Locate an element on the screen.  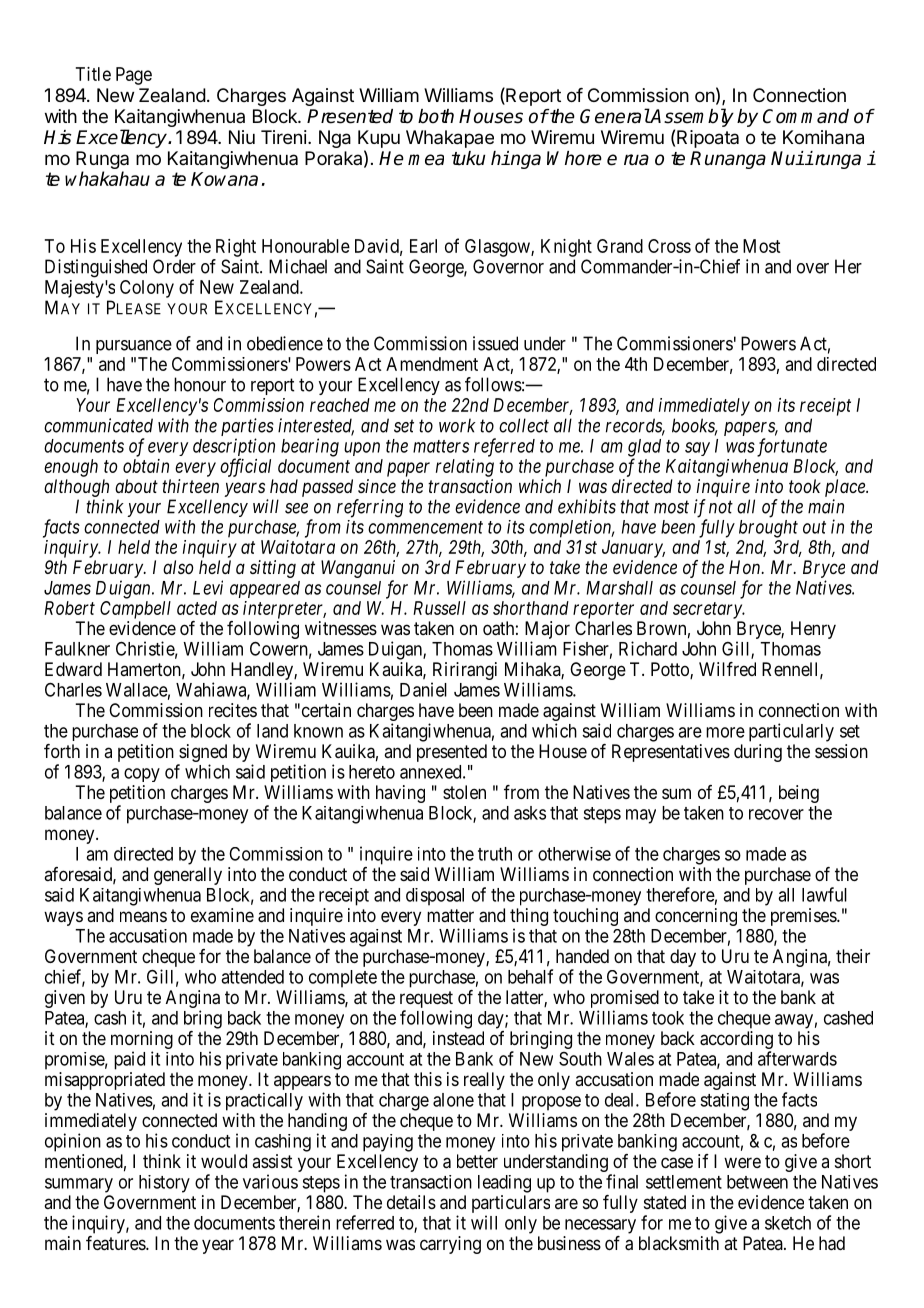
Page is located at coordinates (134, 76).
